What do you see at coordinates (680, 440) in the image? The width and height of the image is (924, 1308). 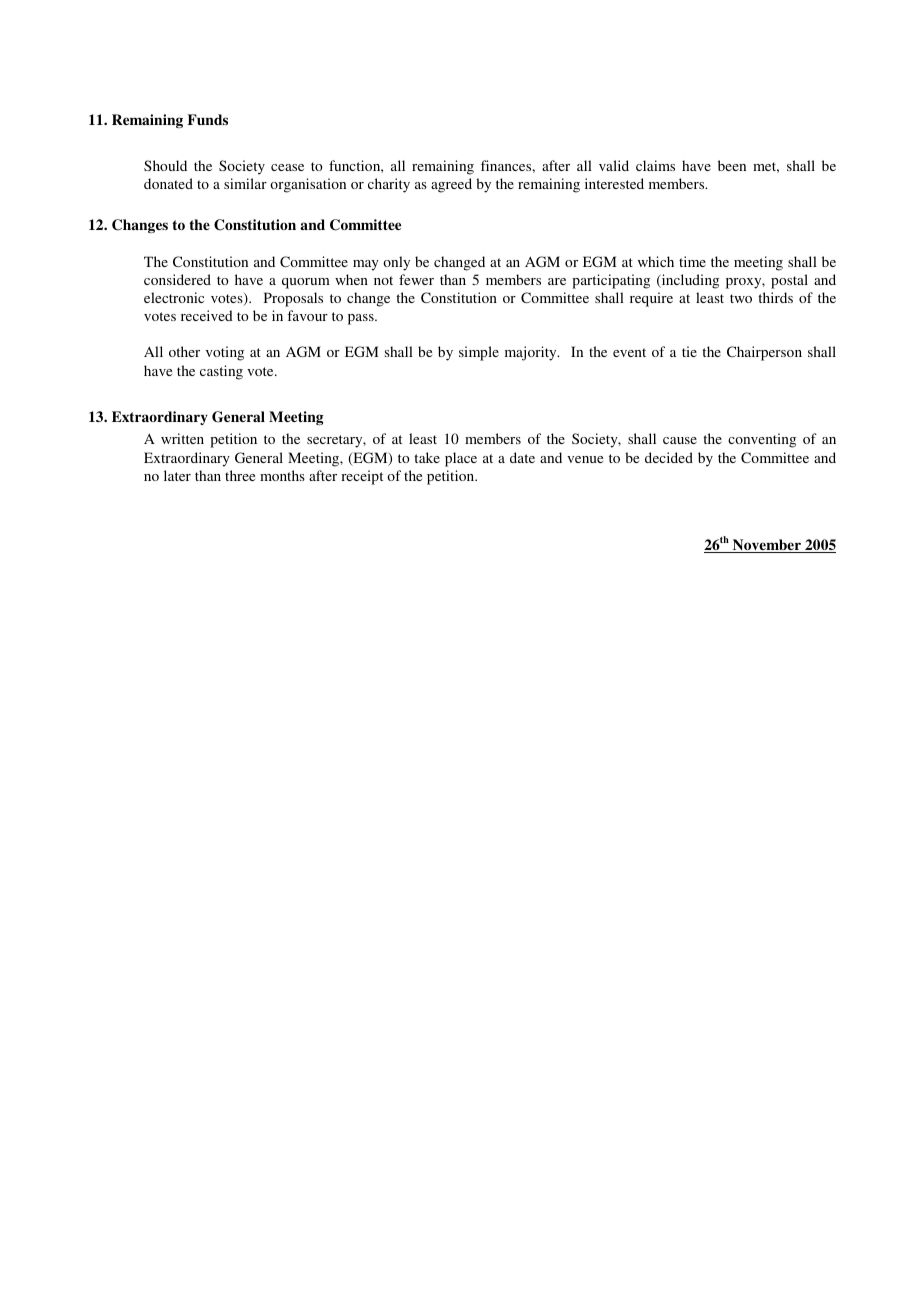 I see `cause` at bounding box center [680, 440].
